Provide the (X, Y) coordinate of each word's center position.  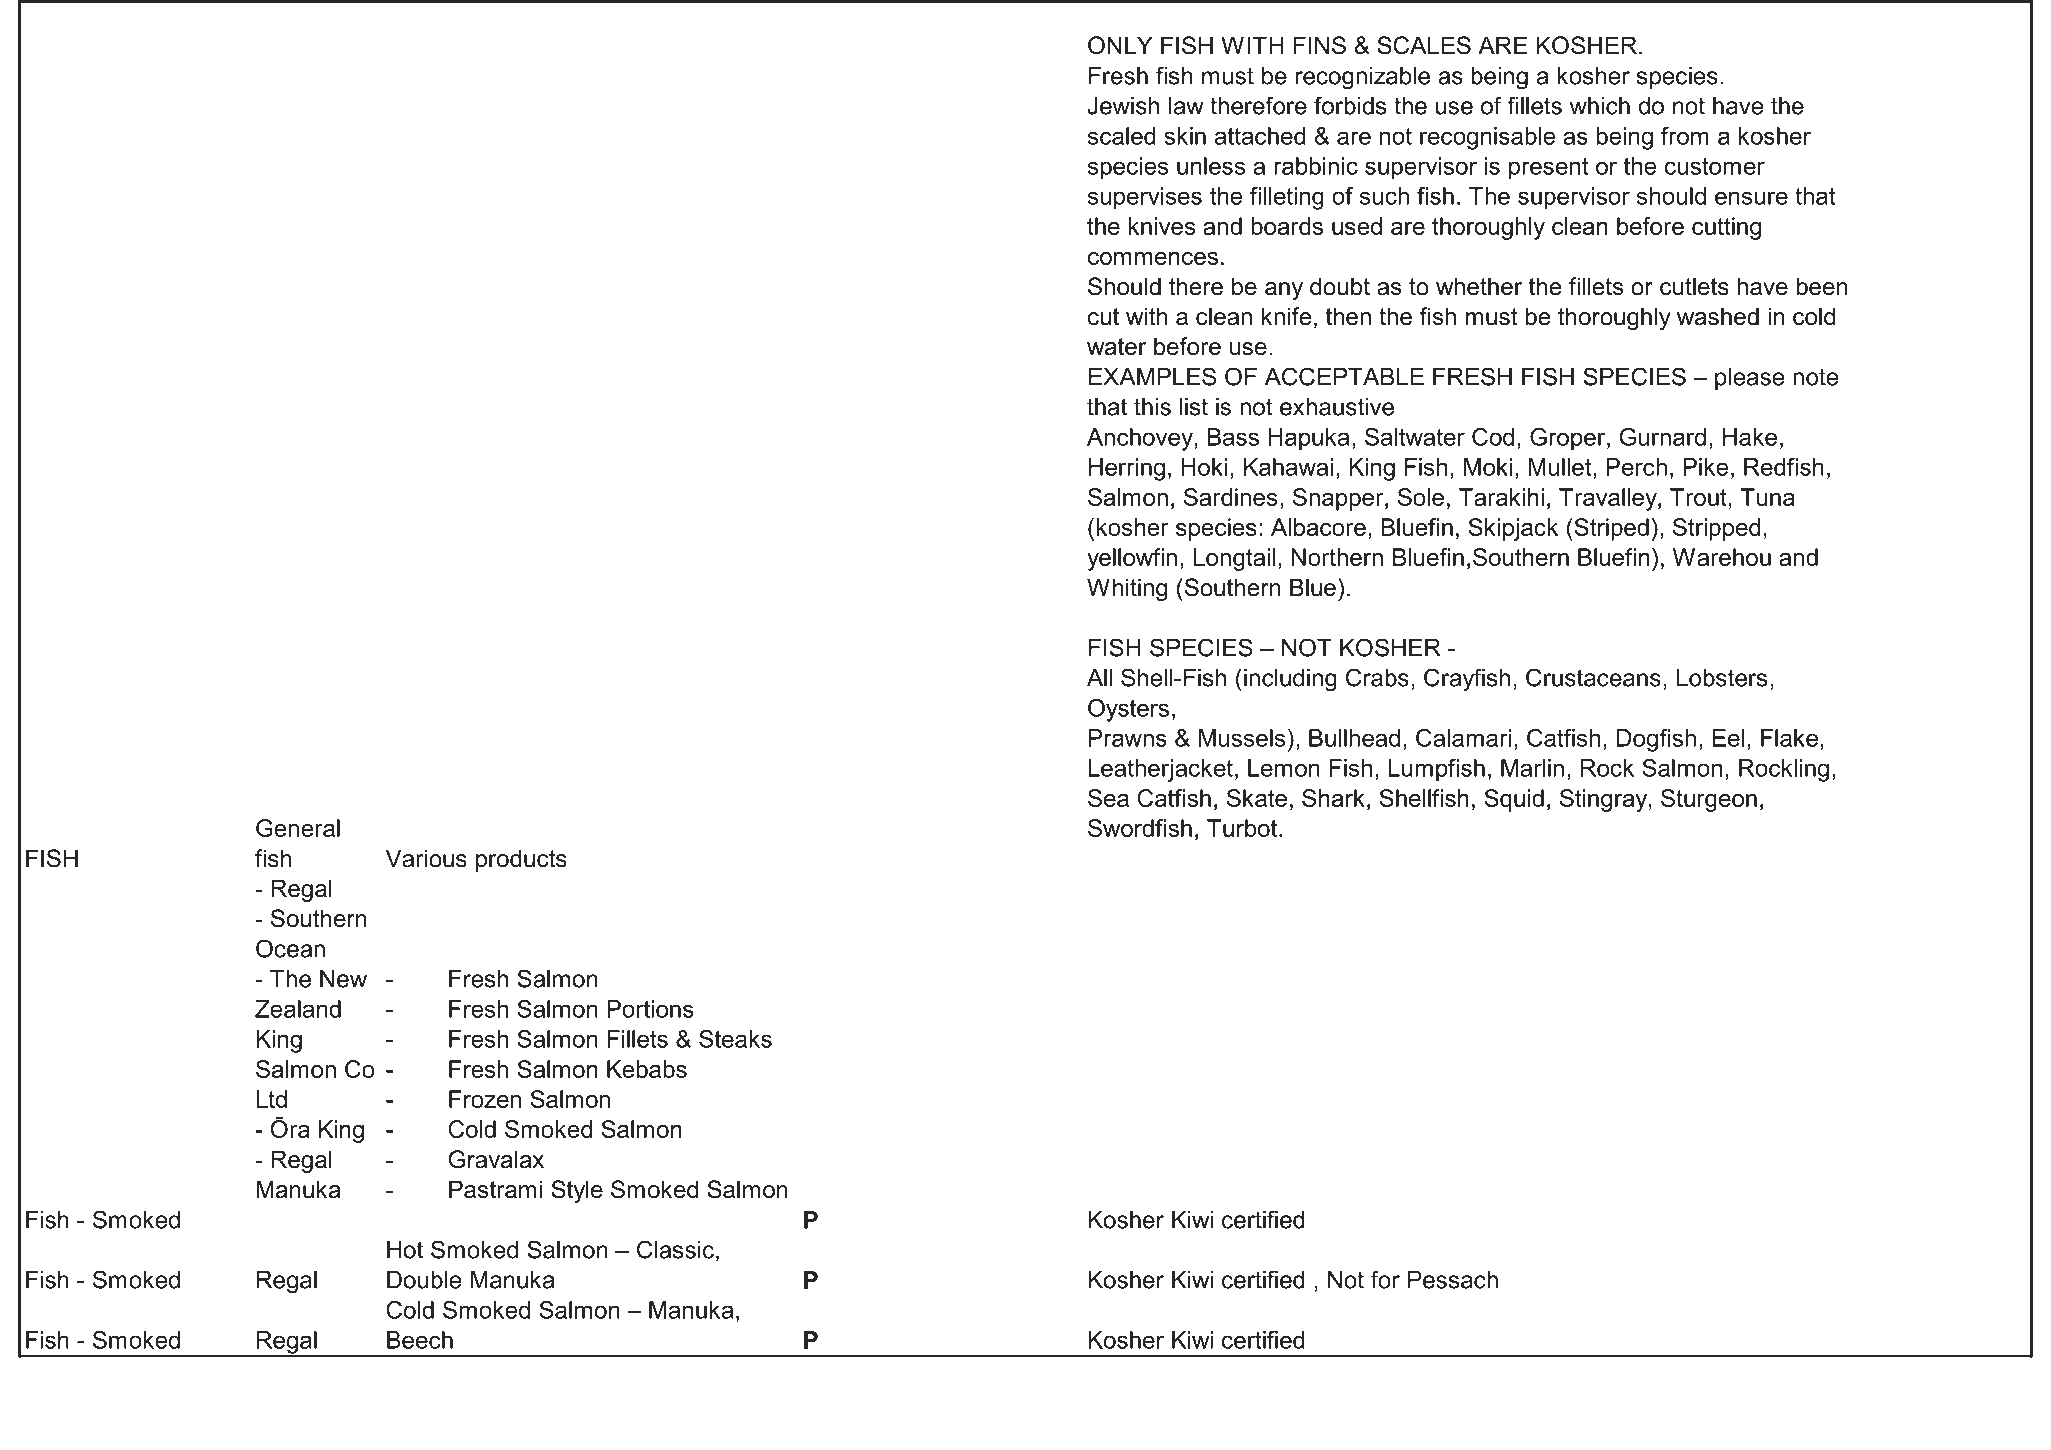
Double (424, 1280)
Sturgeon (1709, 800)
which (1600, 106)
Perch (1636, 467)
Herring (1127, 469)
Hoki (1204, 467)
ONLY (1120, 45)
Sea (1108, 798)
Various (426, 858)
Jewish (1123, 106)
